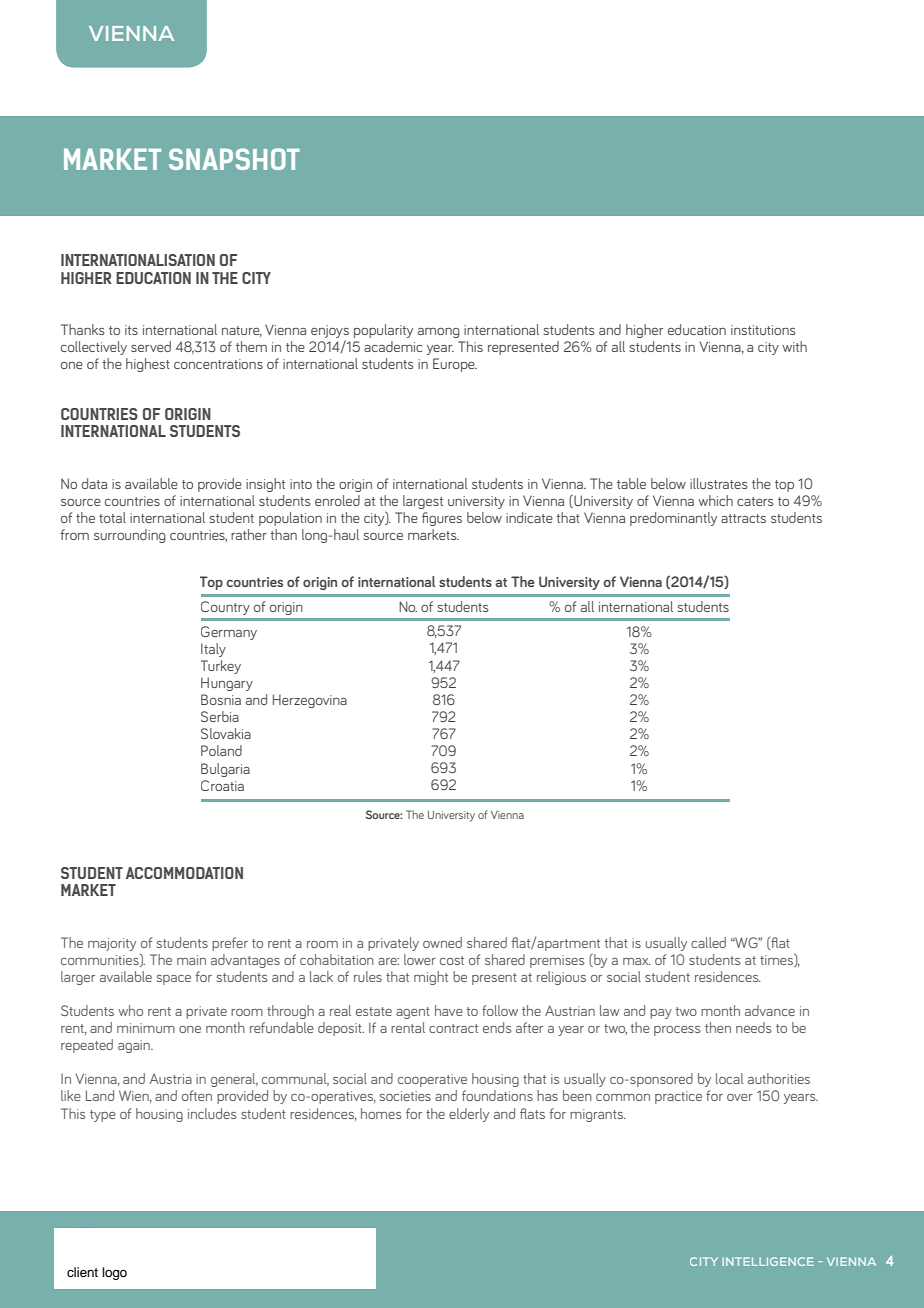 The width and height of the screenshot is (924, 1308). Describe the element at coordinates (114, 1273) in the screenshot. I see `logo` at that location.
